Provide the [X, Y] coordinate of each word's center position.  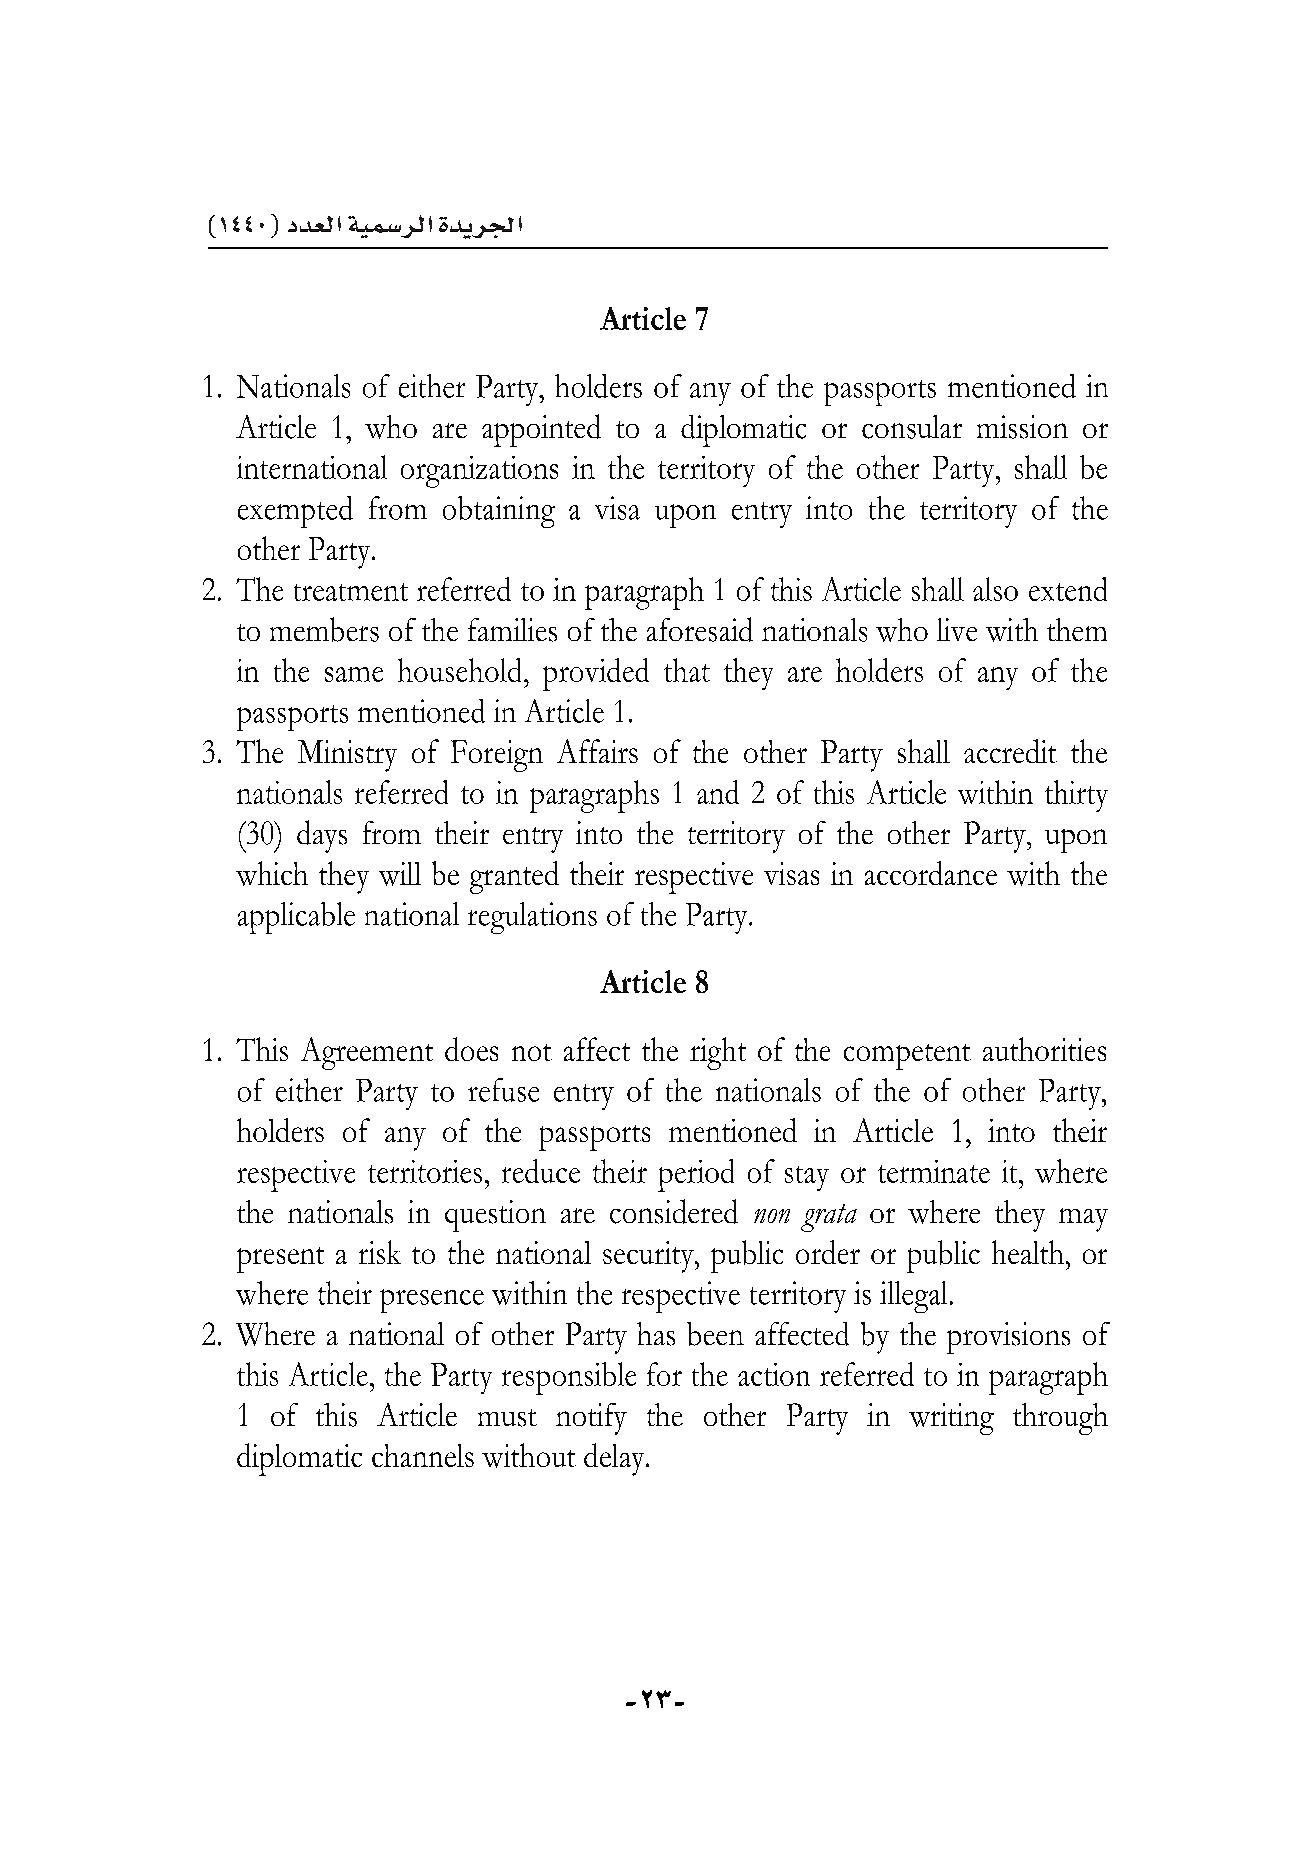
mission [1022, 427]
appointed [541, 430]
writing [951, 1419]
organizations [479, 472]
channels [423, 1455]
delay [615, 1459]
